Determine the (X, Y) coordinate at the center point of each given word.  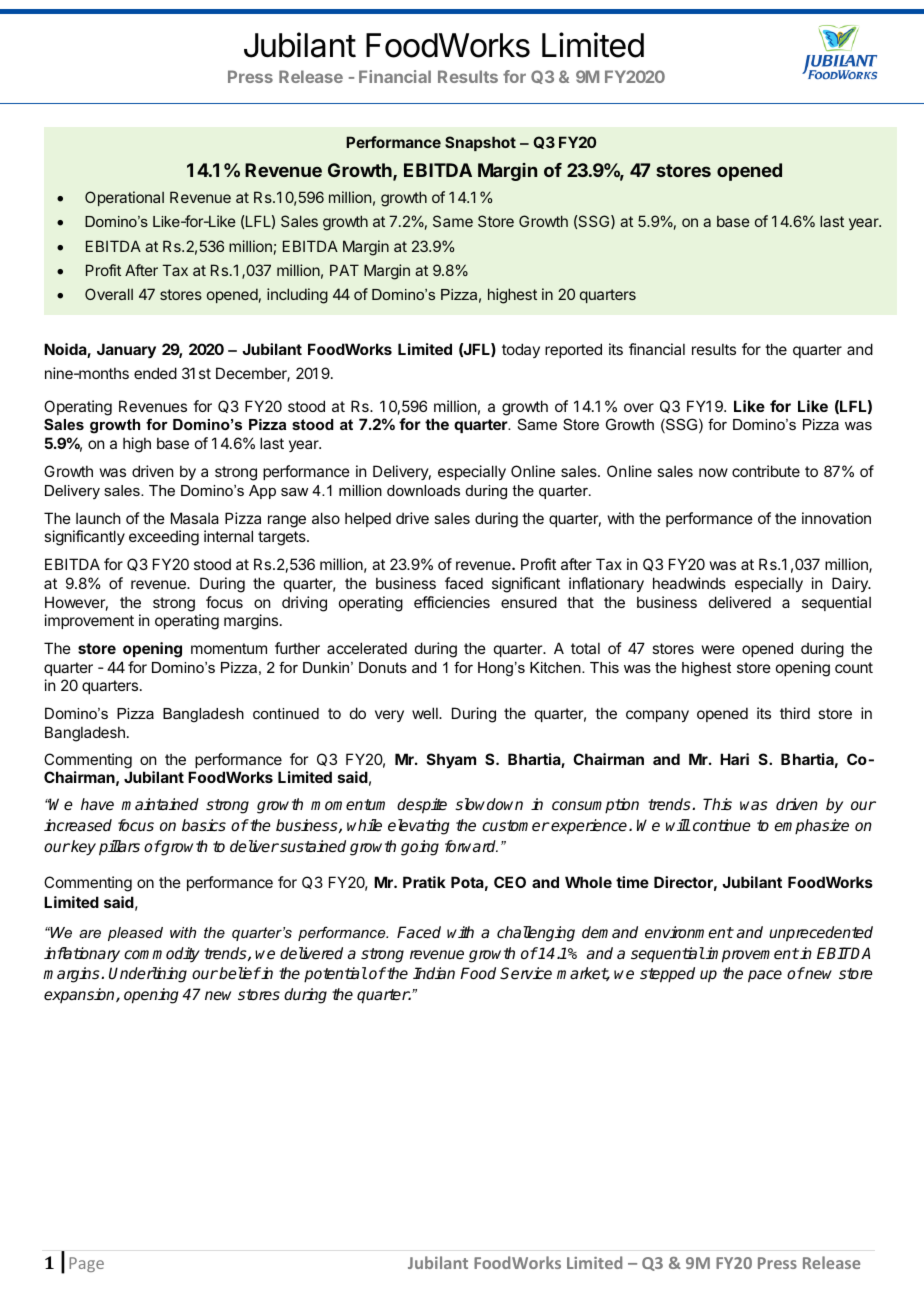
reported (573, 350)
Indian (434, 973)
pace (765, 976)
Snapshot (480, 143)
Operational (124, 198)
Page (86, 1264)
